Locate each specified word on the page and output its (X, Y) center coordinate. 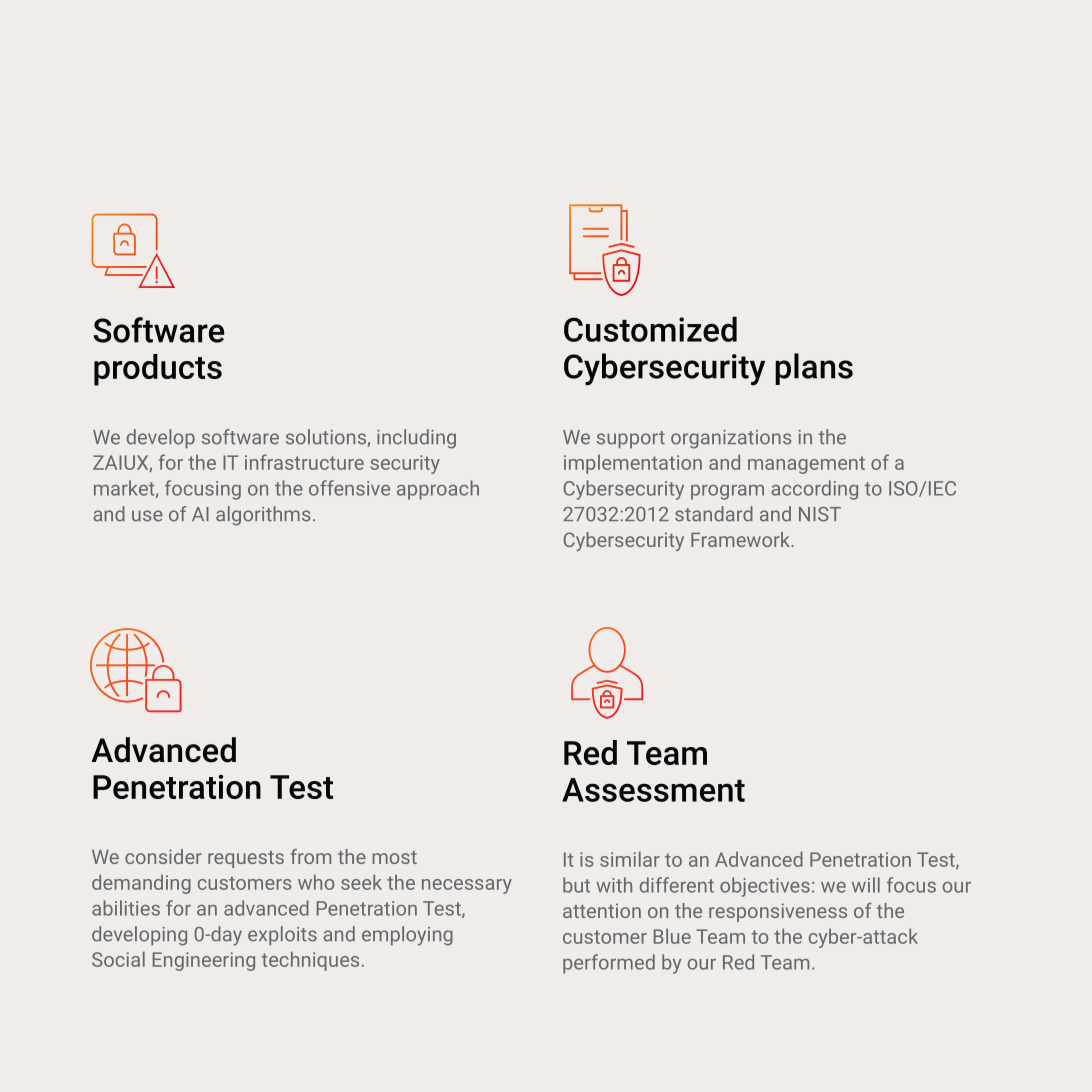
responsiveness (778, 912)
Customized (650, 329)
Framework (742, 539)
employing (407, 936)
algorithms (263, 516)
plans (814, 369)
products (158, 370)
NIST (820, 514)
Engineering (204, 961)
